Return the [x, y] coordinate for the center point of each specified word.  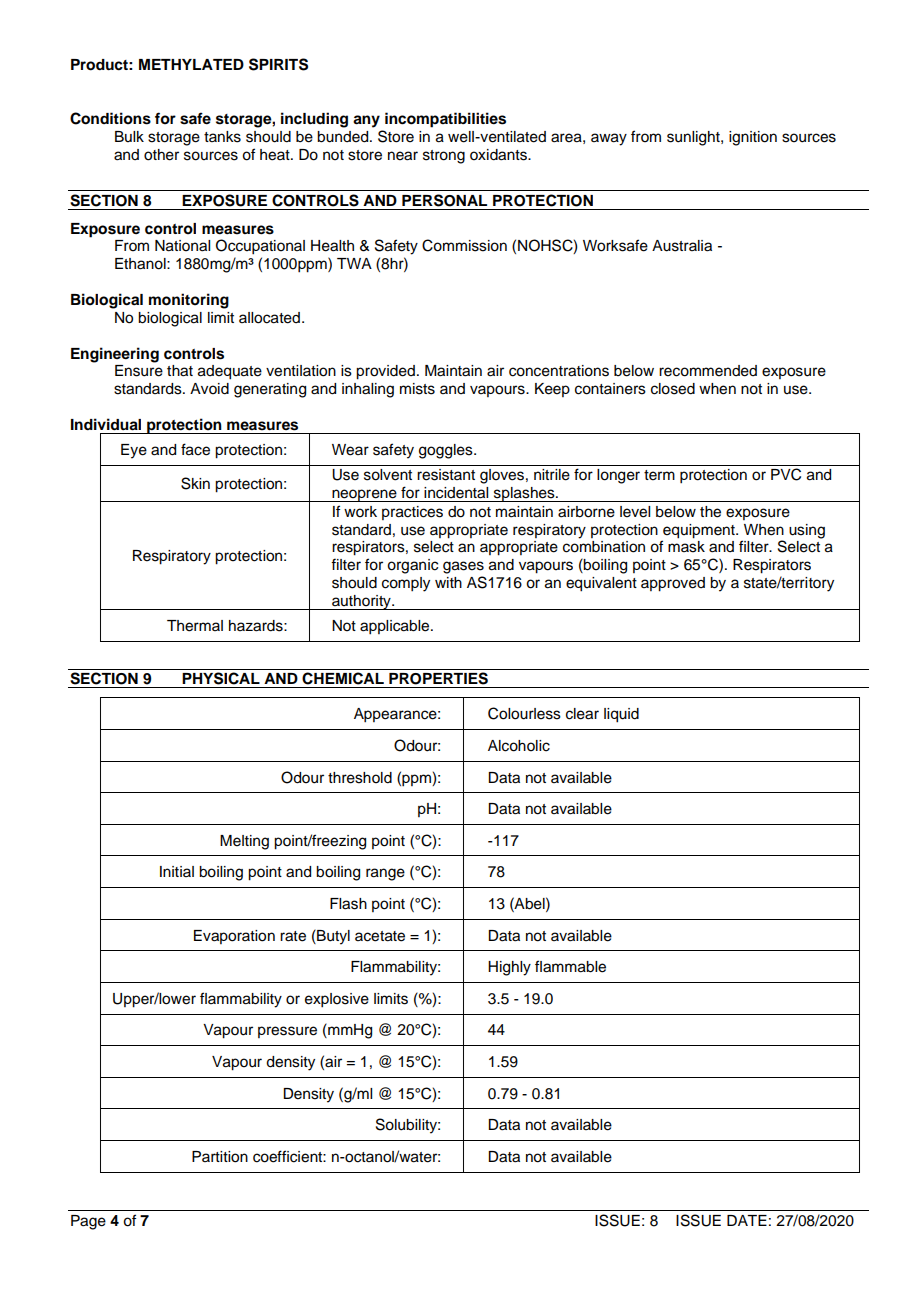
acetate [380, 936]
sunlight [694, 138]
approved [673, 584]
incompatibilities [445, 120]
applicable [396, 627]
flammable [570, 966]
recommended [708, 371]
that [180, 371]
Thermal [195, 626]
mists [417, 389]
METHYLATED [191, 64]
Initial [177, 871]
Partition [220, 1157]
